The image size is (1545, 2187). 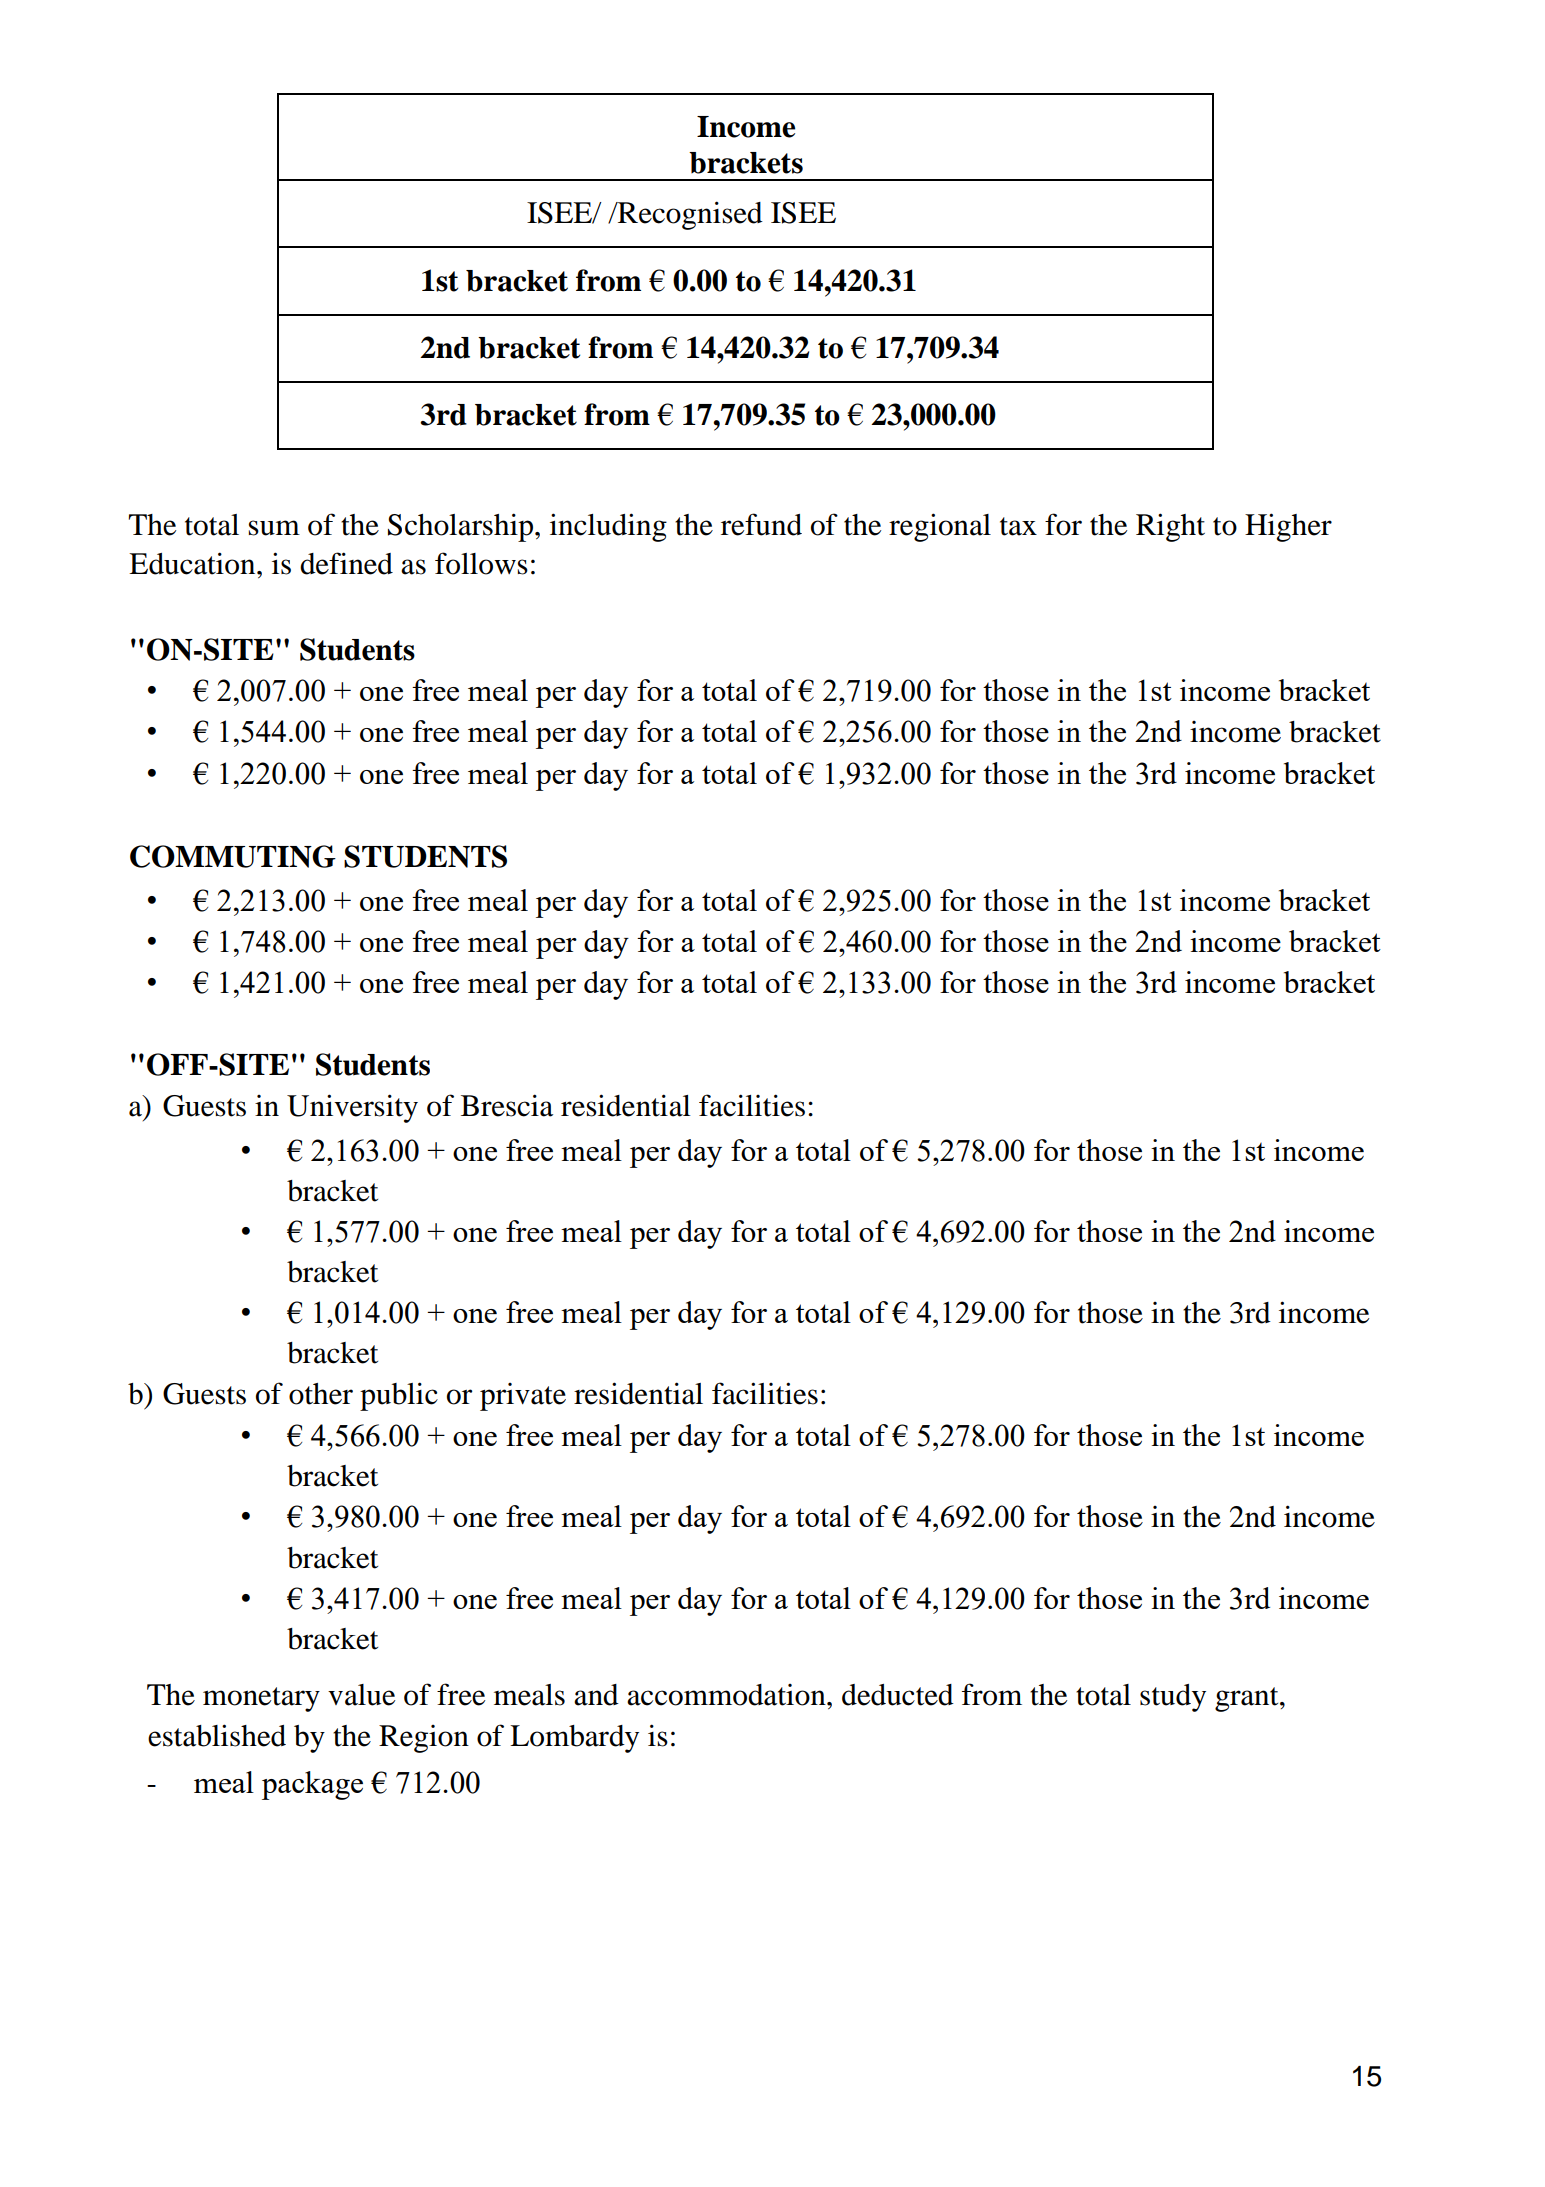 What do you see at coordinates (608, 527) in the screenshot?
I see `including` at bounding box center [608, 527].
